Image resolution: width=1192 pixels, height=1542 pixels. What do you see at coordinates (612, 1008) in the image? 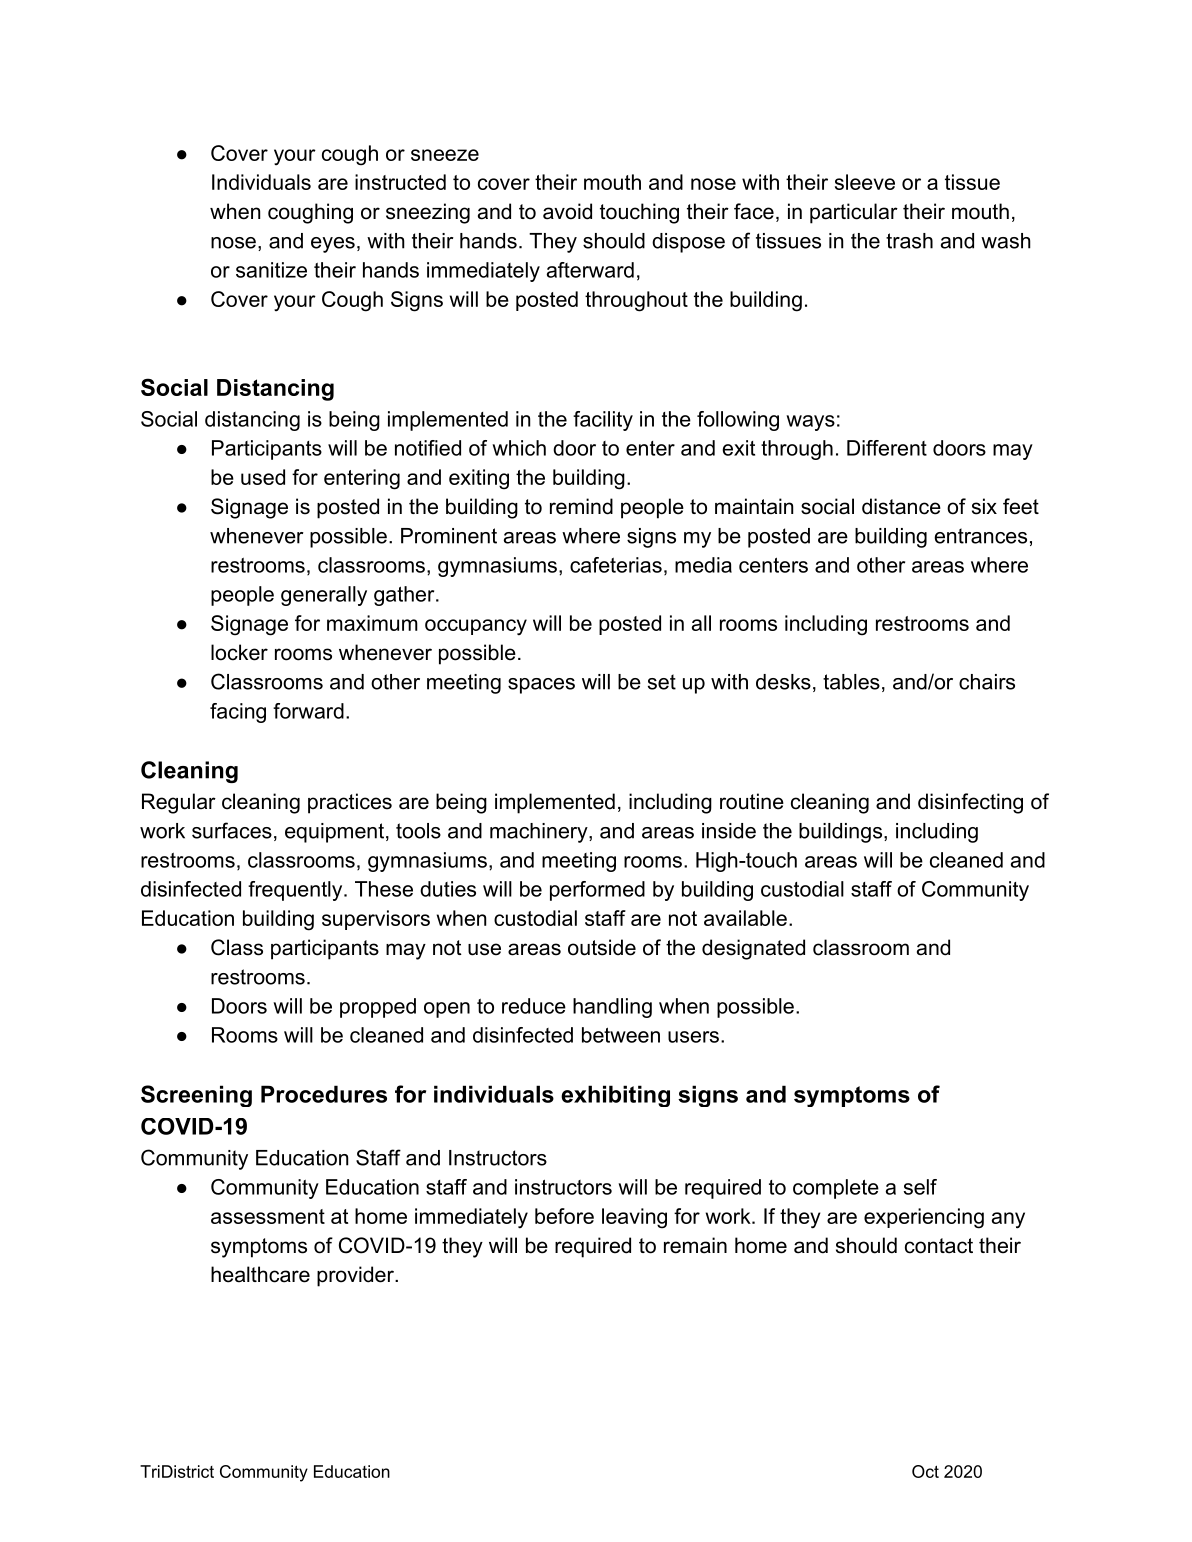
I see `handling` at bounding box center [612, 1008].
